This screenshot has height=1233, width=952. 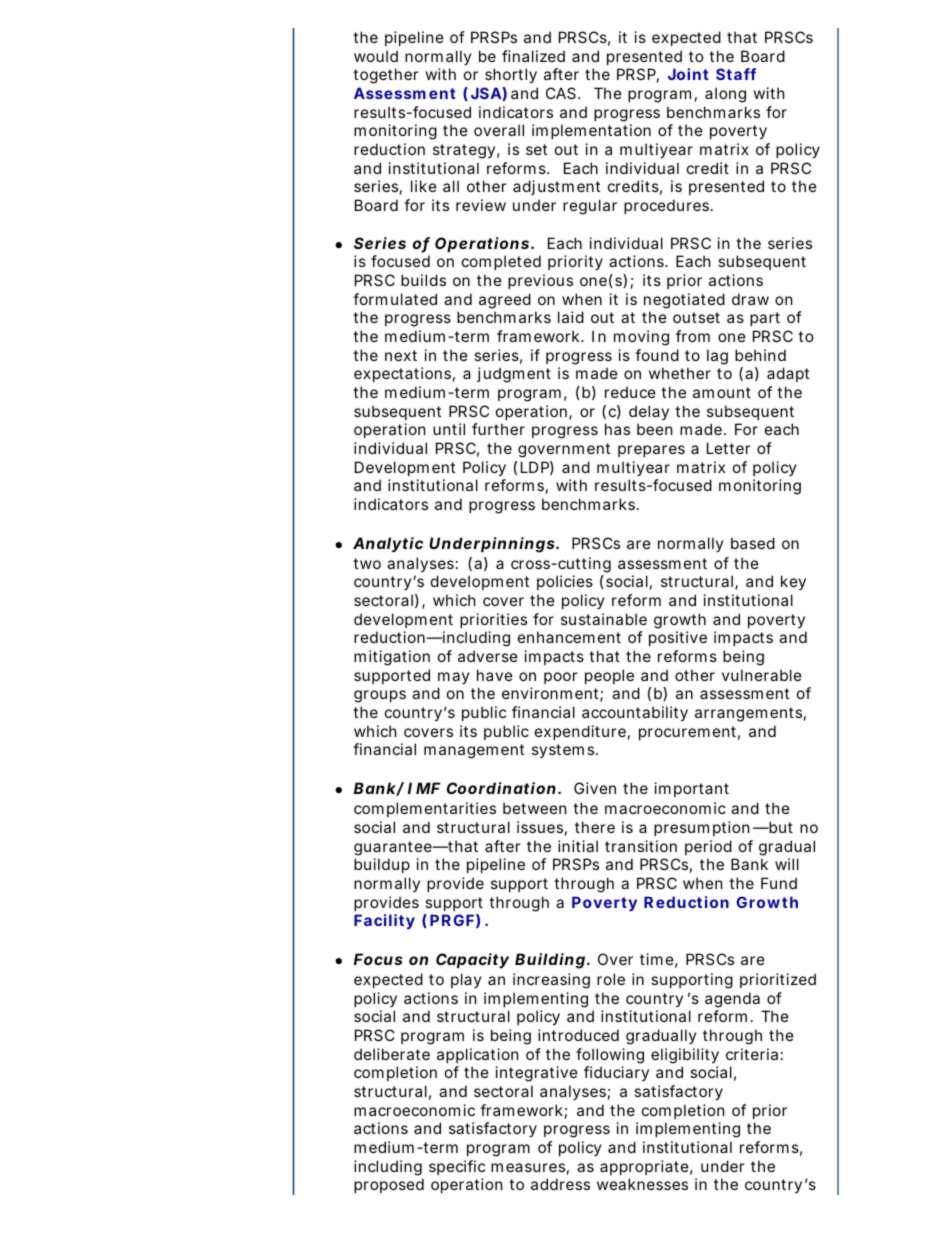 What do you see at coordinates (582, 732) in the screenshot?
I see `expenditure` at bounding box center [582, 732].
